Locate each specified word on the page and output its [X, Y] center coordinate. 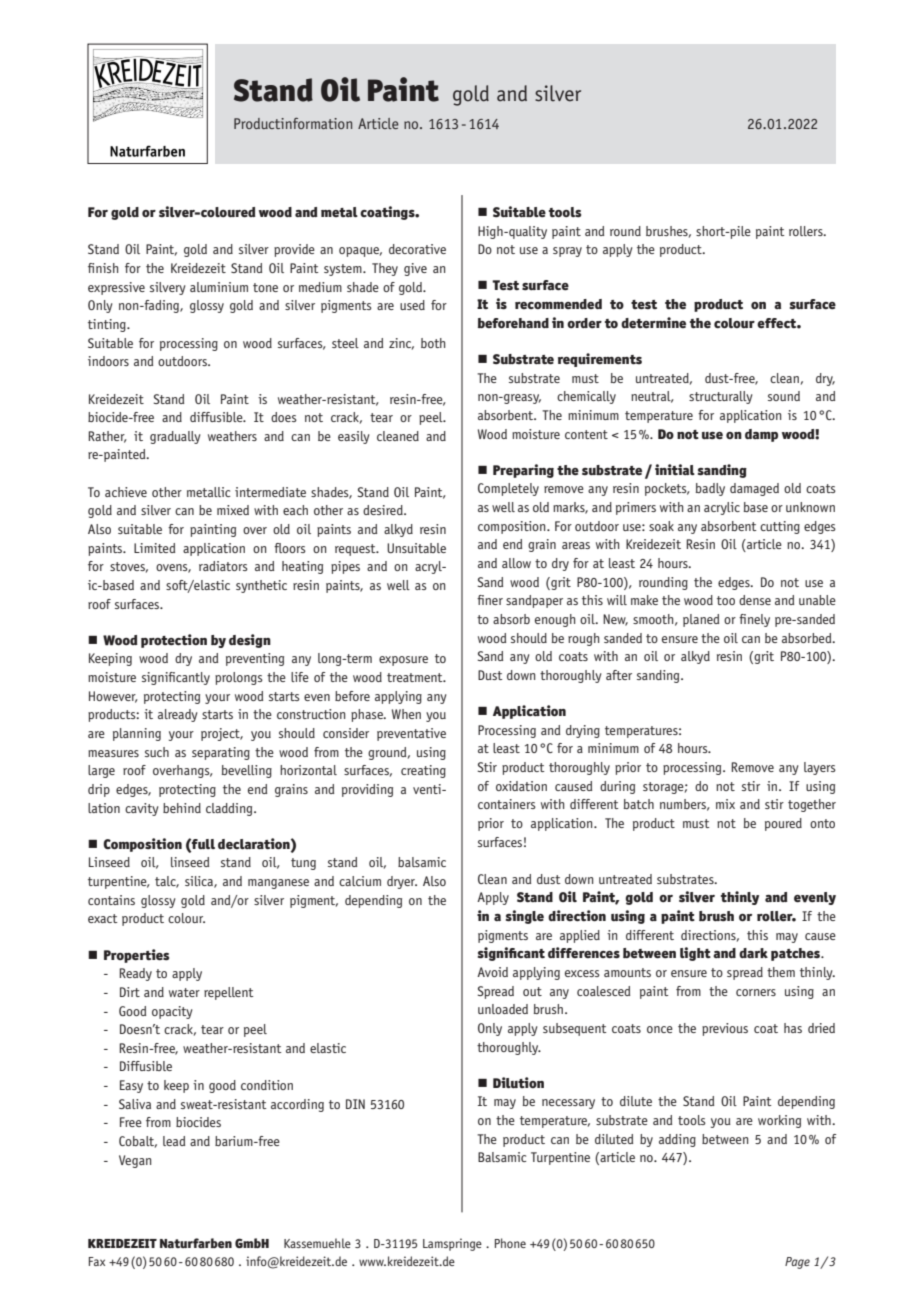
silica [200, 882]
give [415, 269]
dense [755, 600]
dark [753, 953]
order [584, 323]
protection [174, 641]
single [525, 917]
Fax [97, 1261]
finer [490, 600]
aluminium [219, 287]
